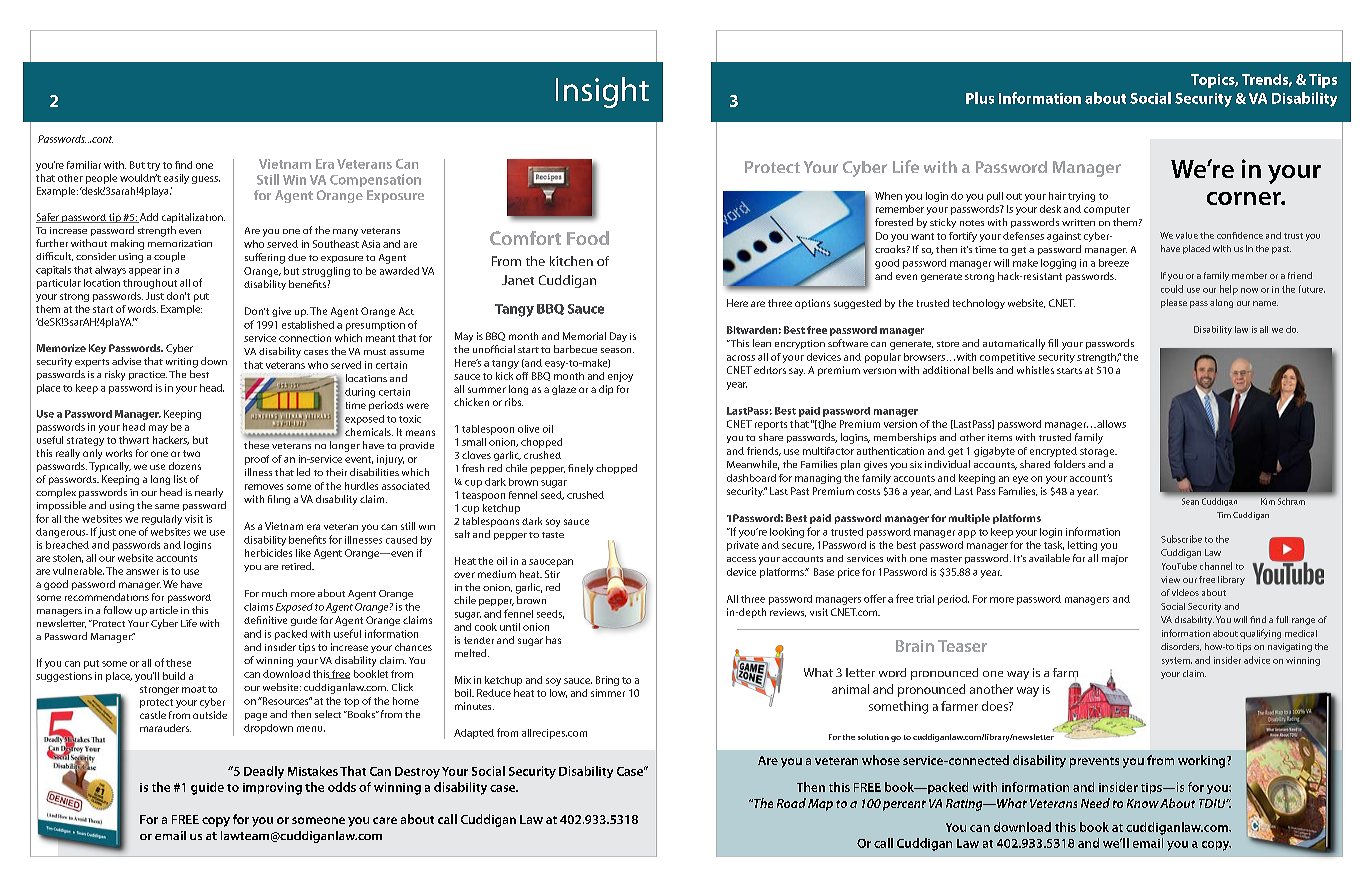 The width and height of the document is (1372, 887). What do you see at coordinates (142, 572) in the document?
I see `answer` at bounding box center [142, 572].
